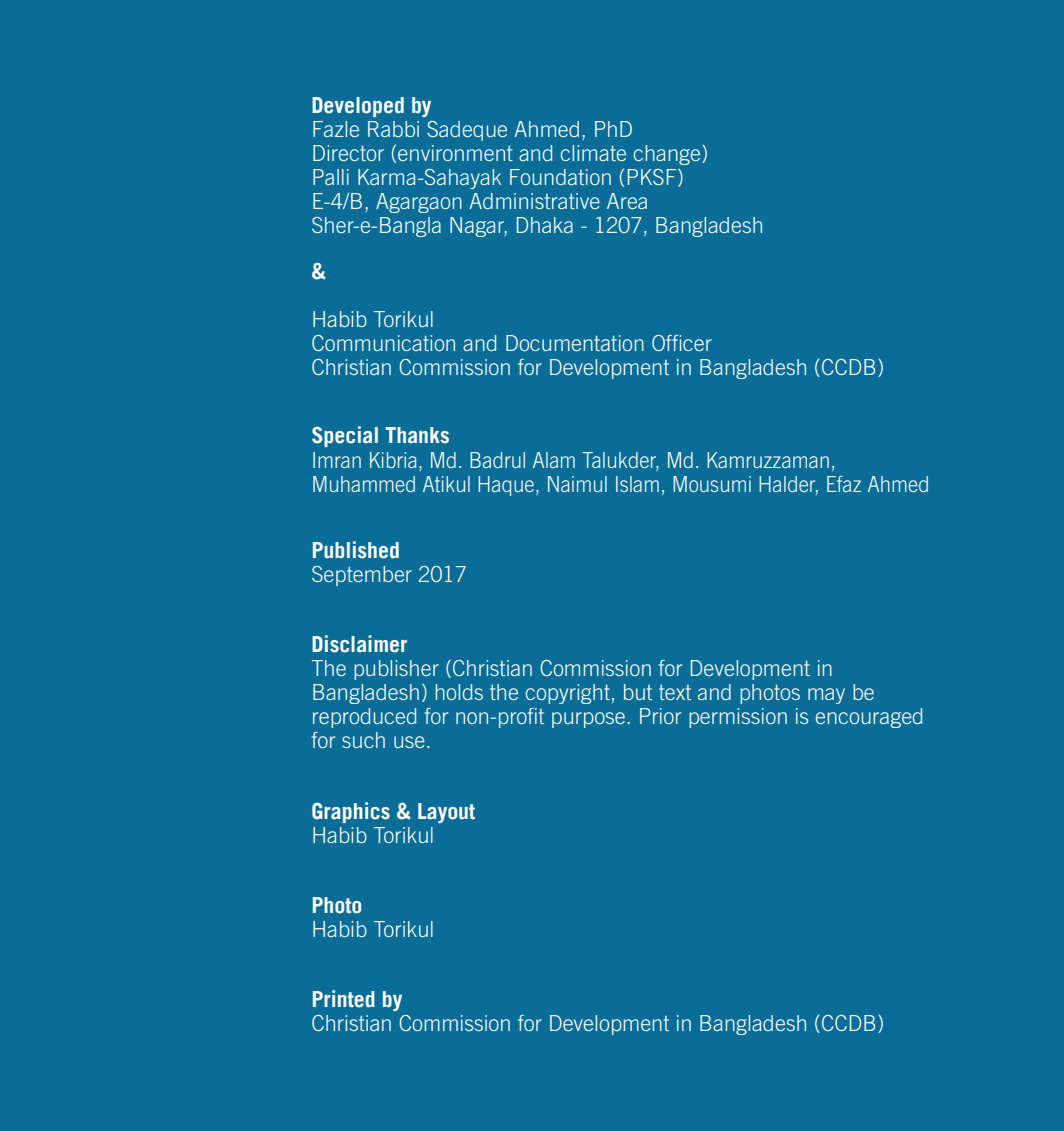 This screenshot has height=1131, width=1064. What do you see at coordinates (409, 742) in the screenshot?
I see `use` at bounding box center [409, 742].
